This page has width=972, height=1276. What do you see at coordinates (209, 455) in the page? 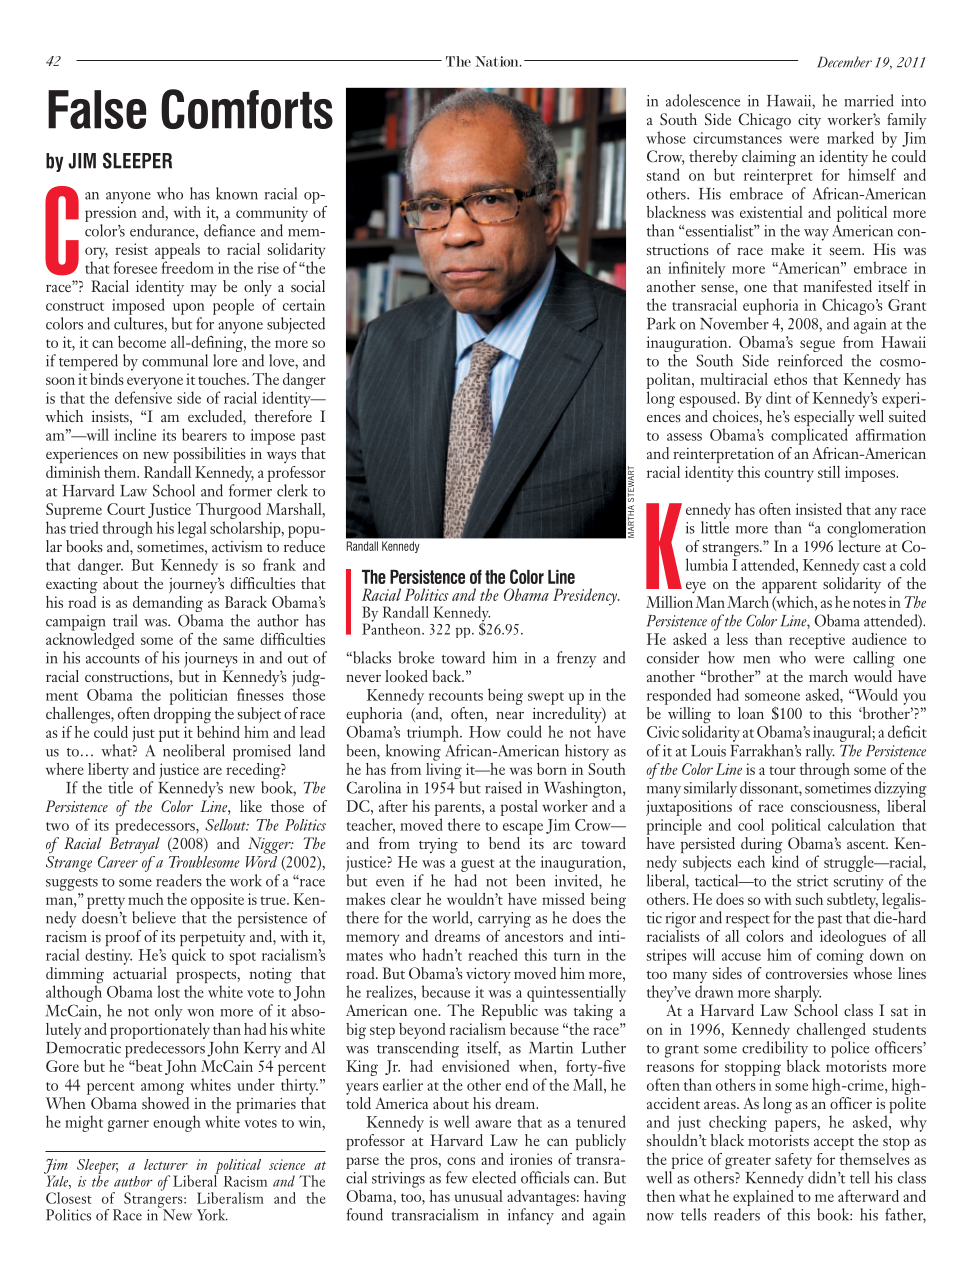
I see `possibilities` at bounding box center [209, 455].
